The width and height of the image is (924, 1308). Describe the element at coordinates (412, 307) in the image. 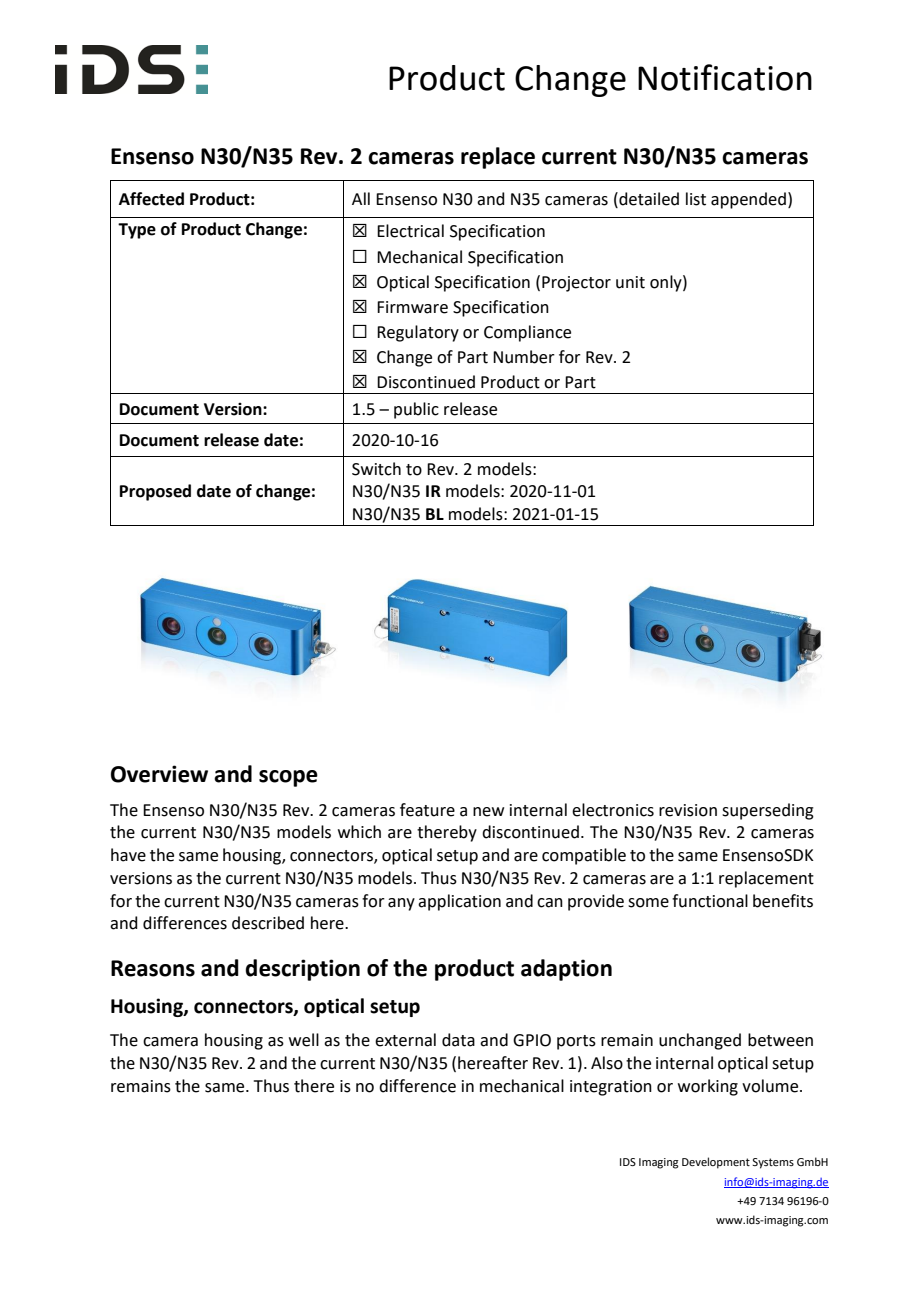

I see `Firmware` at that location.
